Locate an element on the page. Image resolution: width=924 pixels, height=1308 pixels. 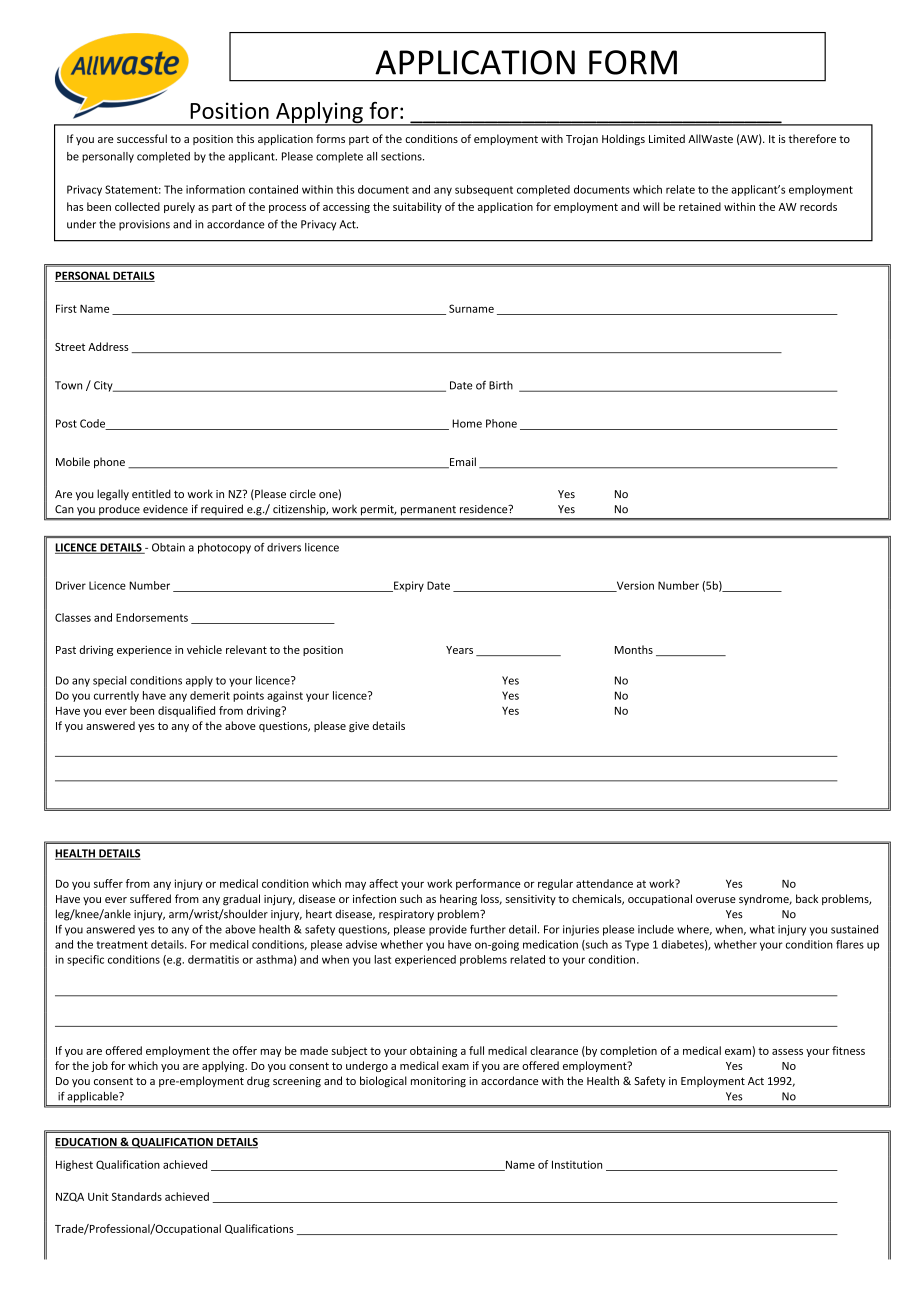
subsequent is located at coordinates (484, 190).
